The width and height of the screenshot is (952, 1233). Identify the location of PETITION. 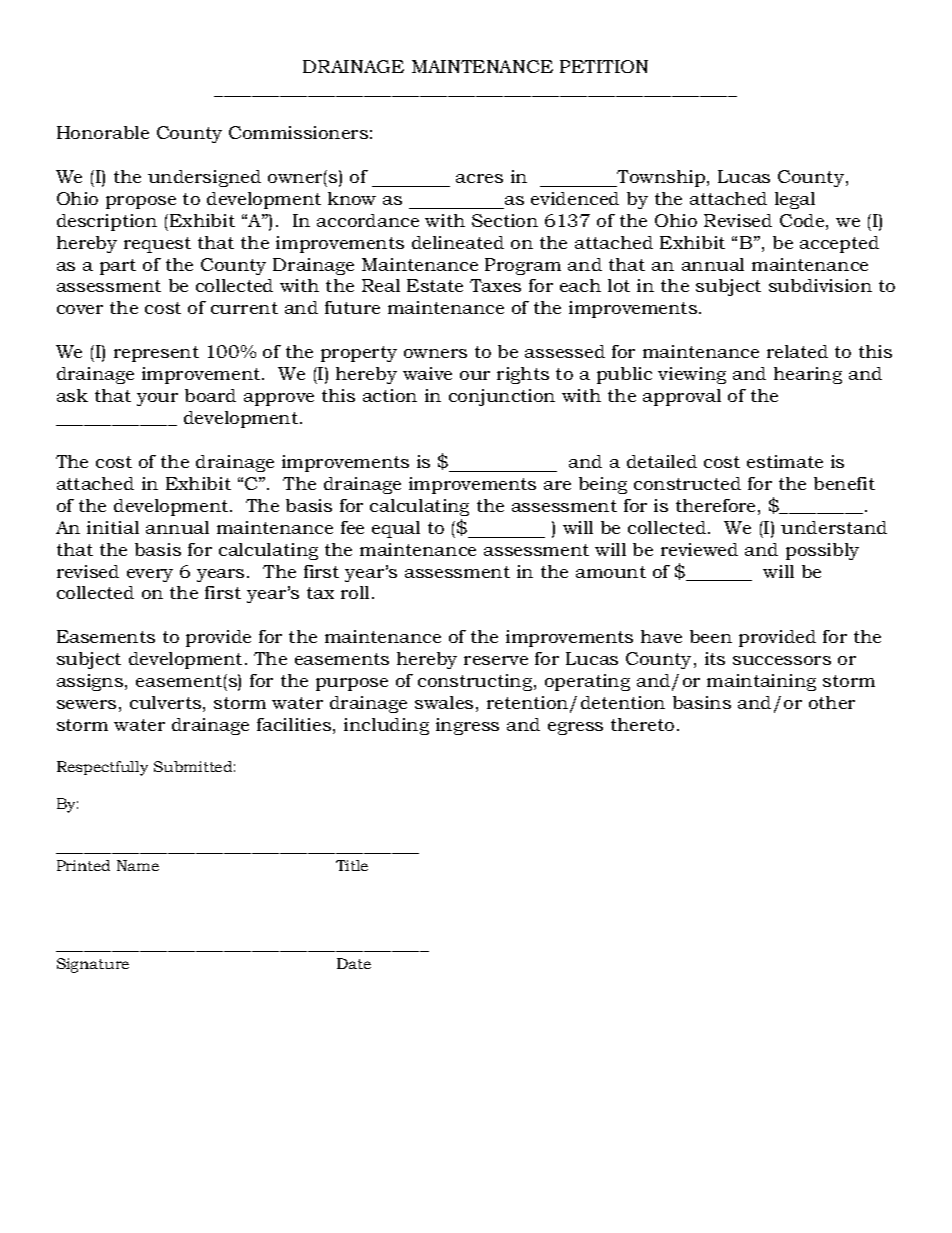
(604, 66).
